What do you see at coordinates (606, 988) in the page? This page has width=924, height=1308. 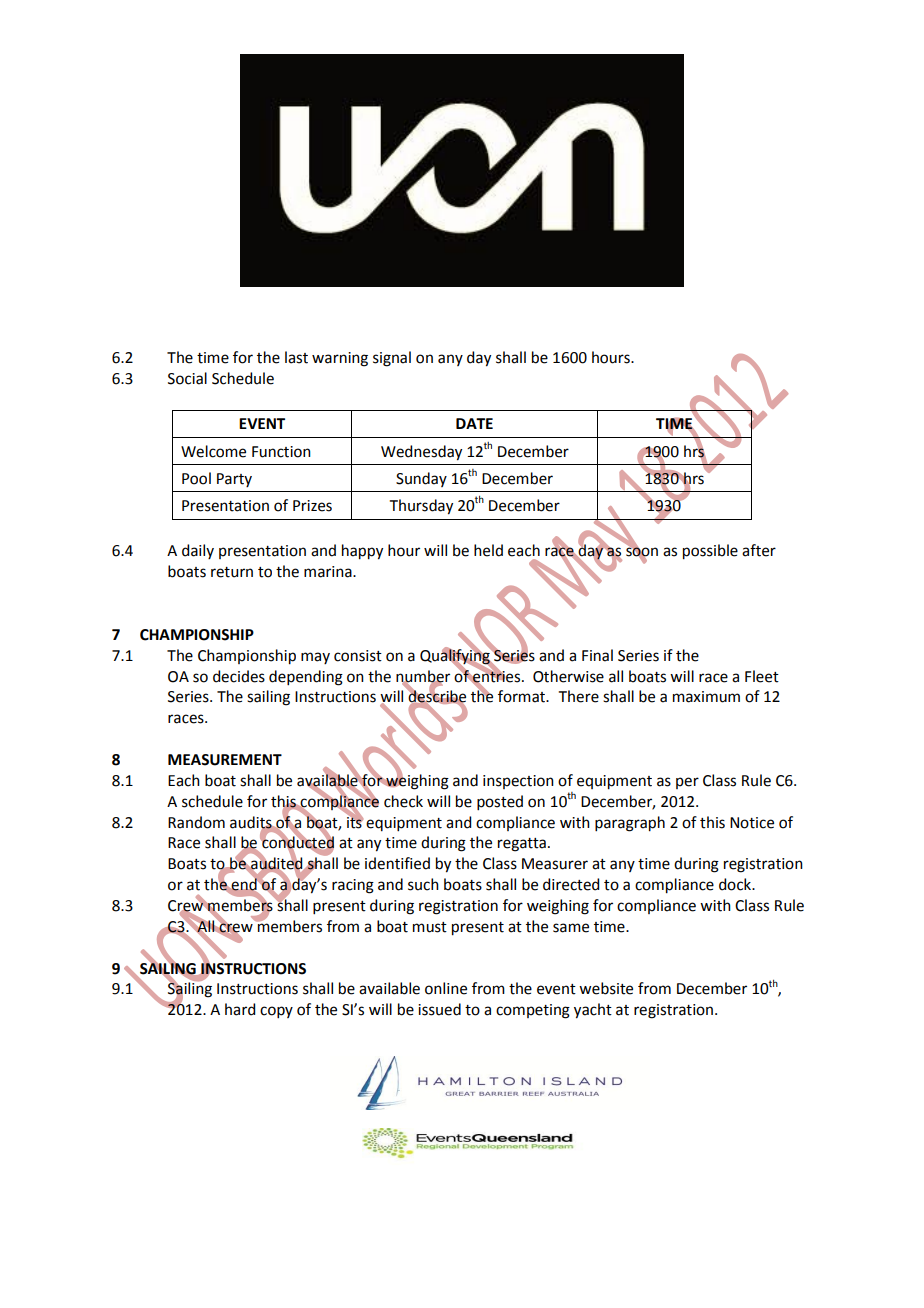 I see `website` at bounding box center [606, 988].
